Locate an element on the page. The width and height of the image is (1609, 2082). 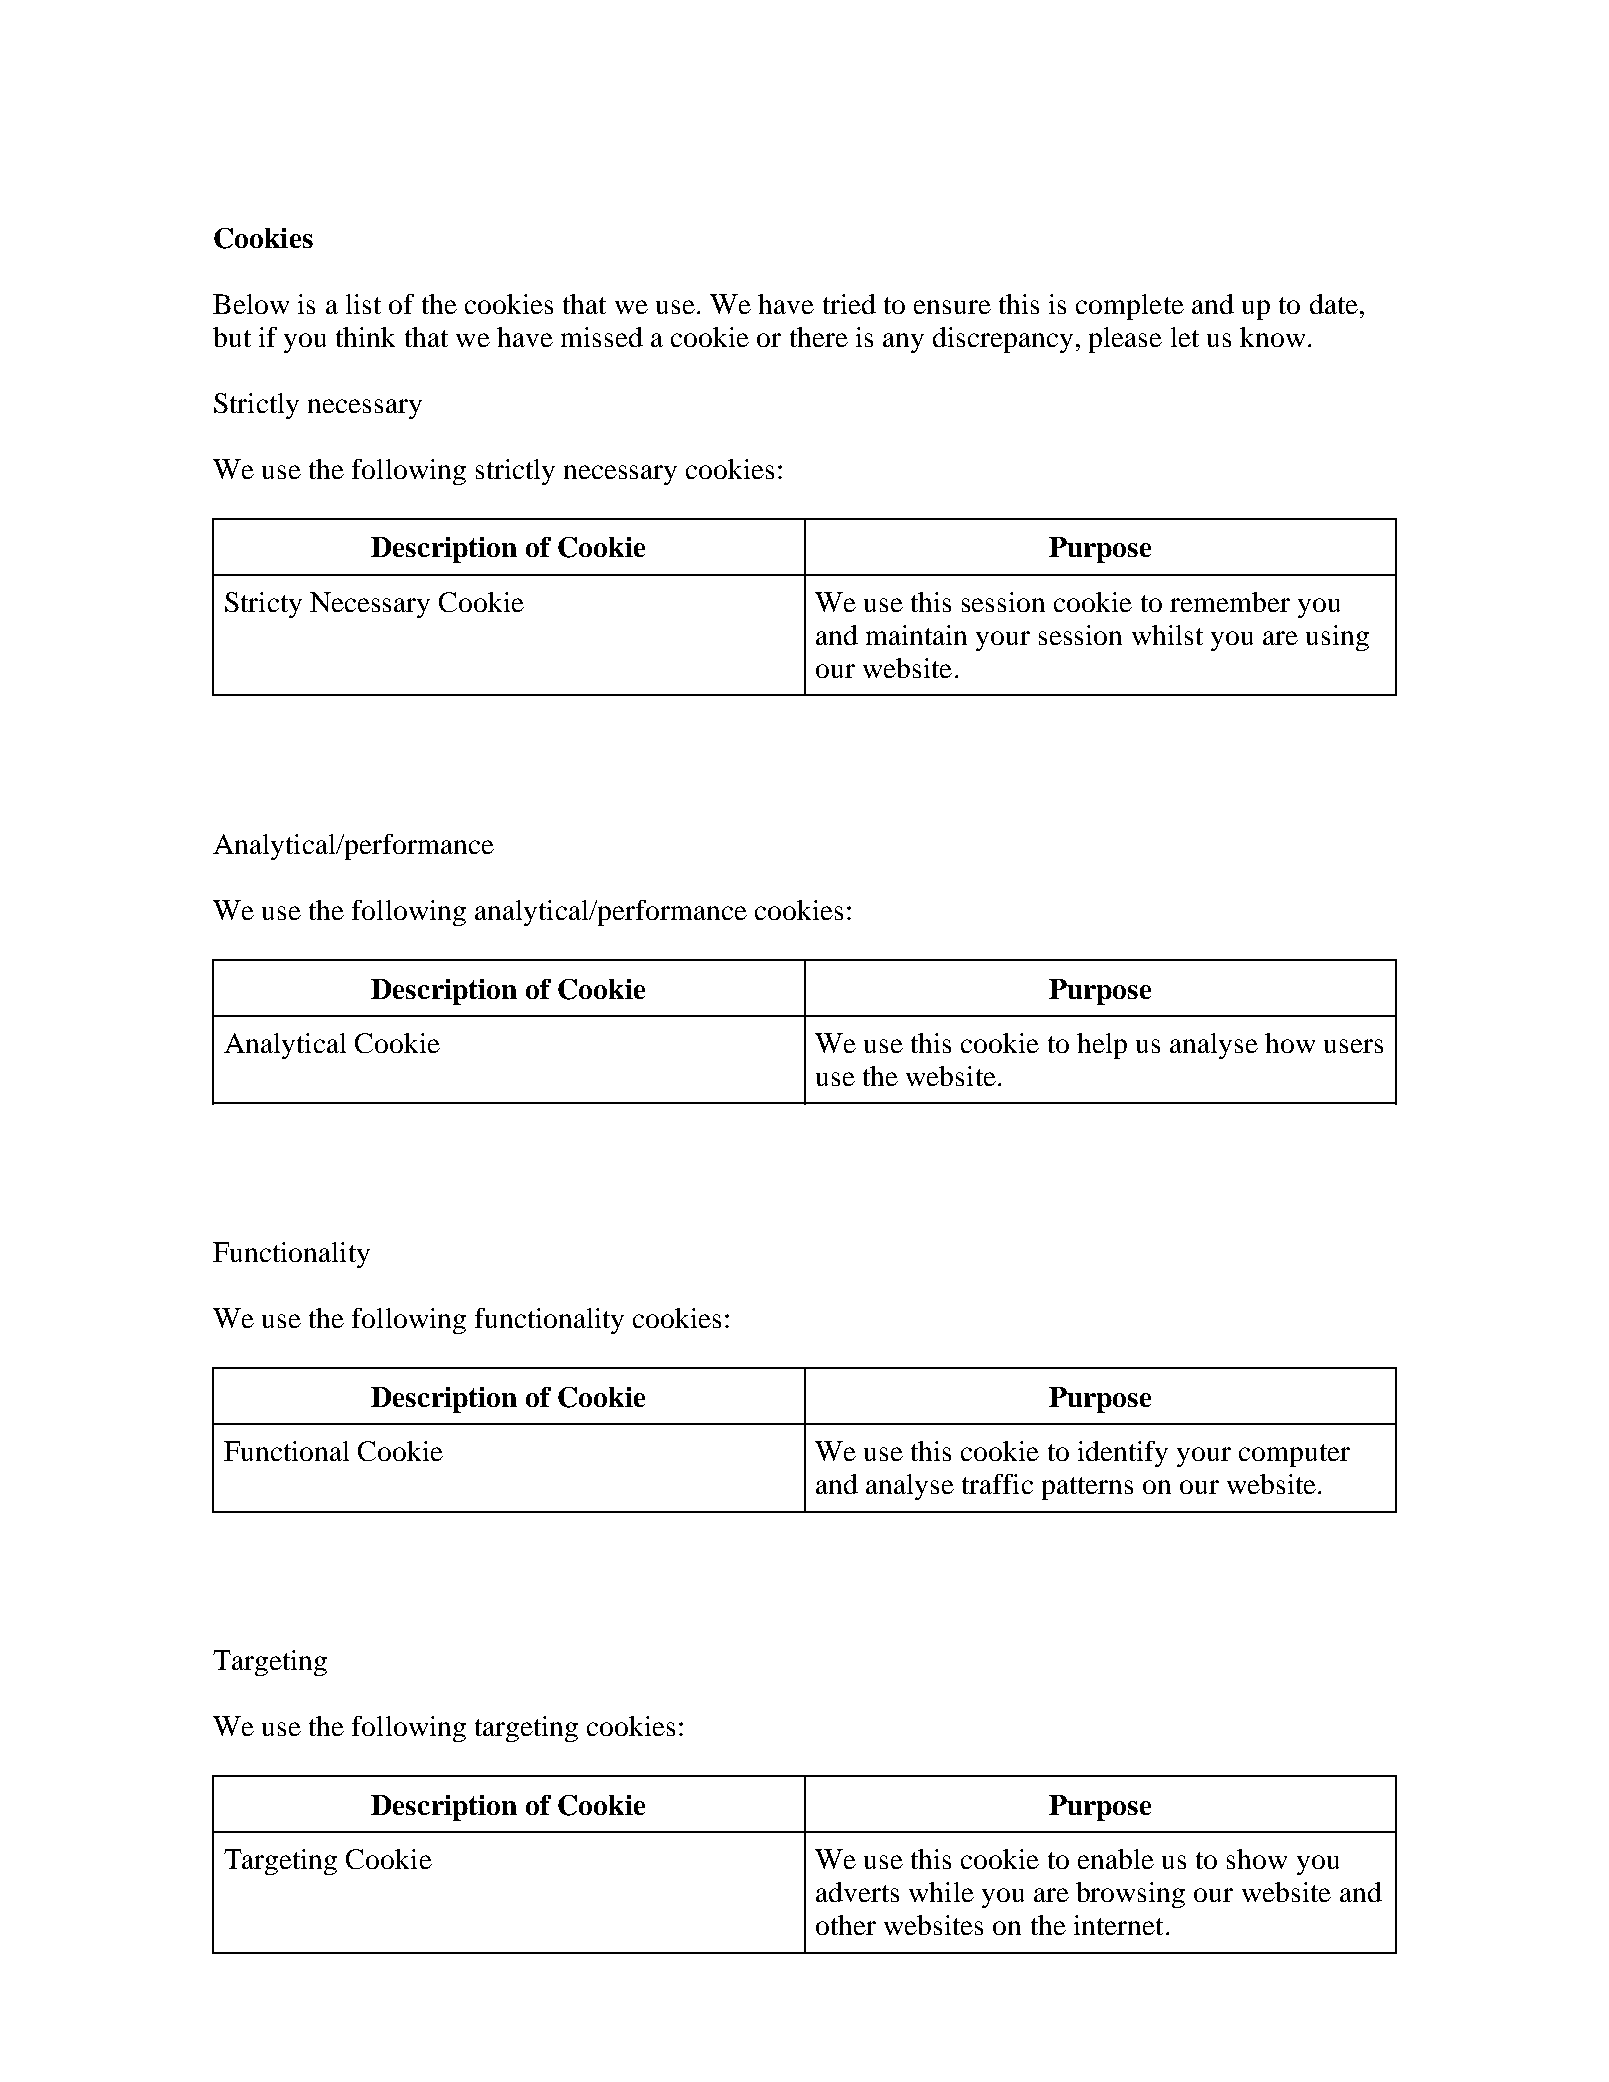
there is located at coordinates (819, 337).
